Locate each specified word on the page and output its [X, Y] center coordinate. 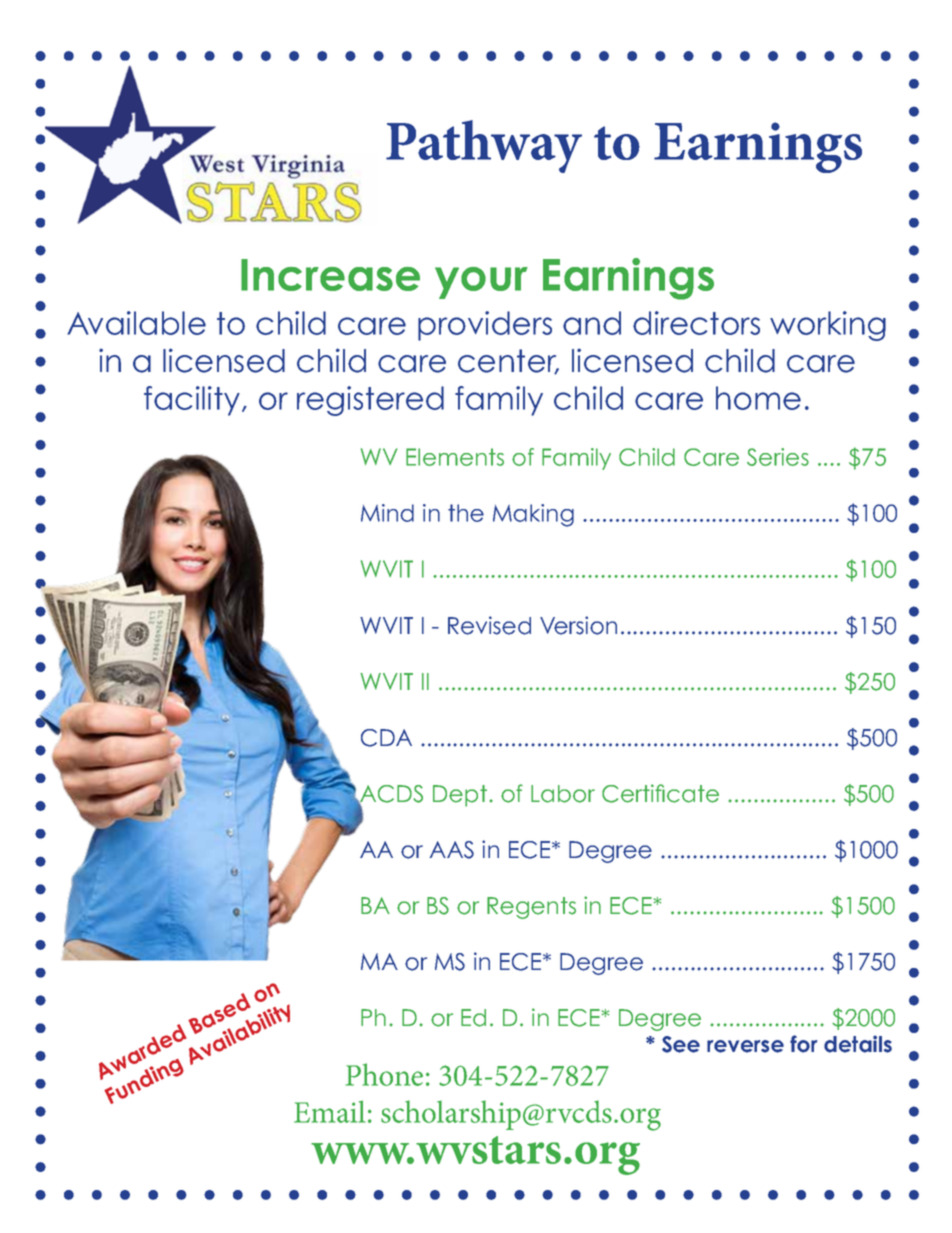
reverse [745, 1046]
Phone [384, 1074]
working [828, 326]
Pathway [484, 146]
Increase [330, 275]
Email [329, 1111]
